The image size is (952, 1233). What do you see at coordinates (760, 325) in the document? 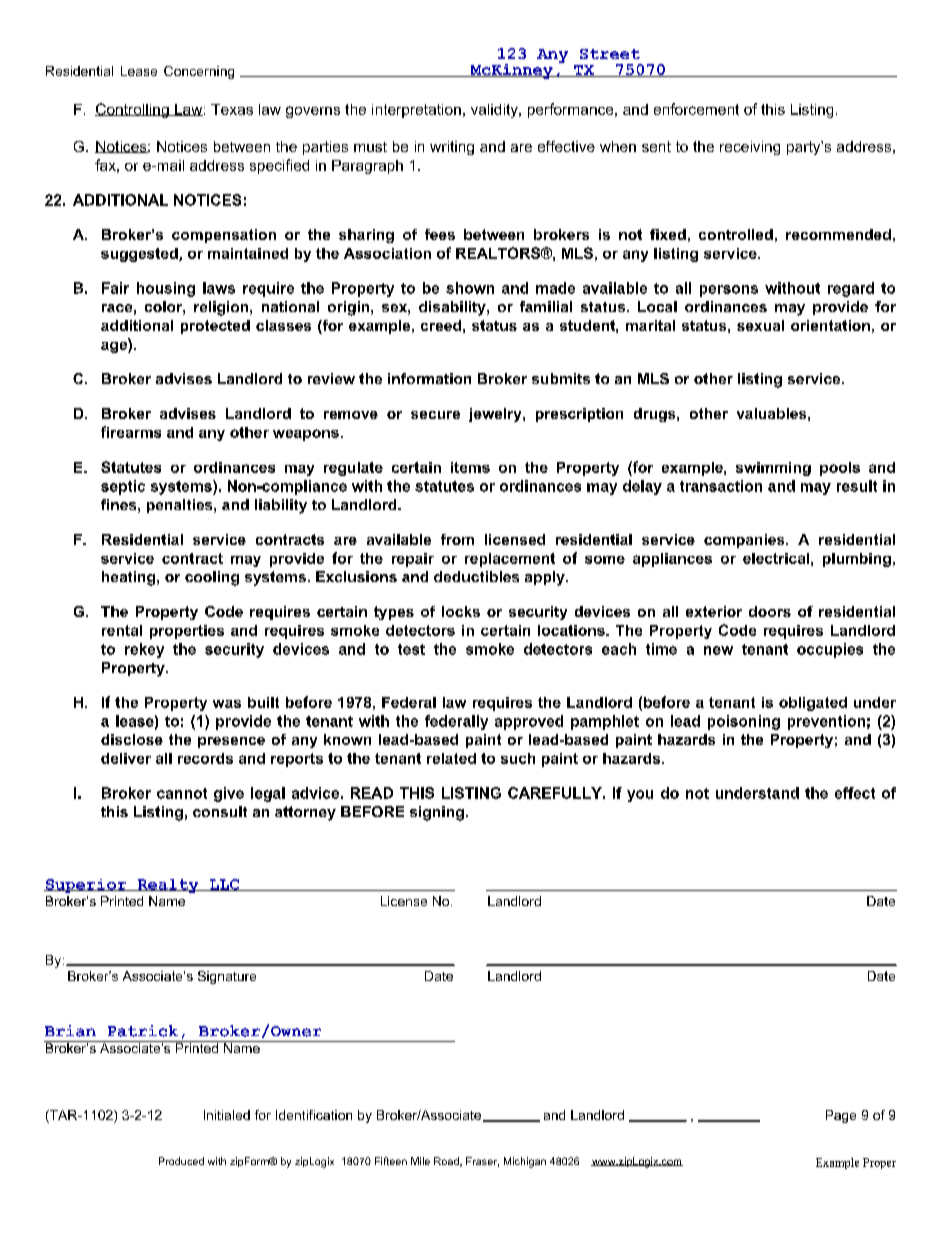
I see `sexual` at bounding box center [760, 325].
